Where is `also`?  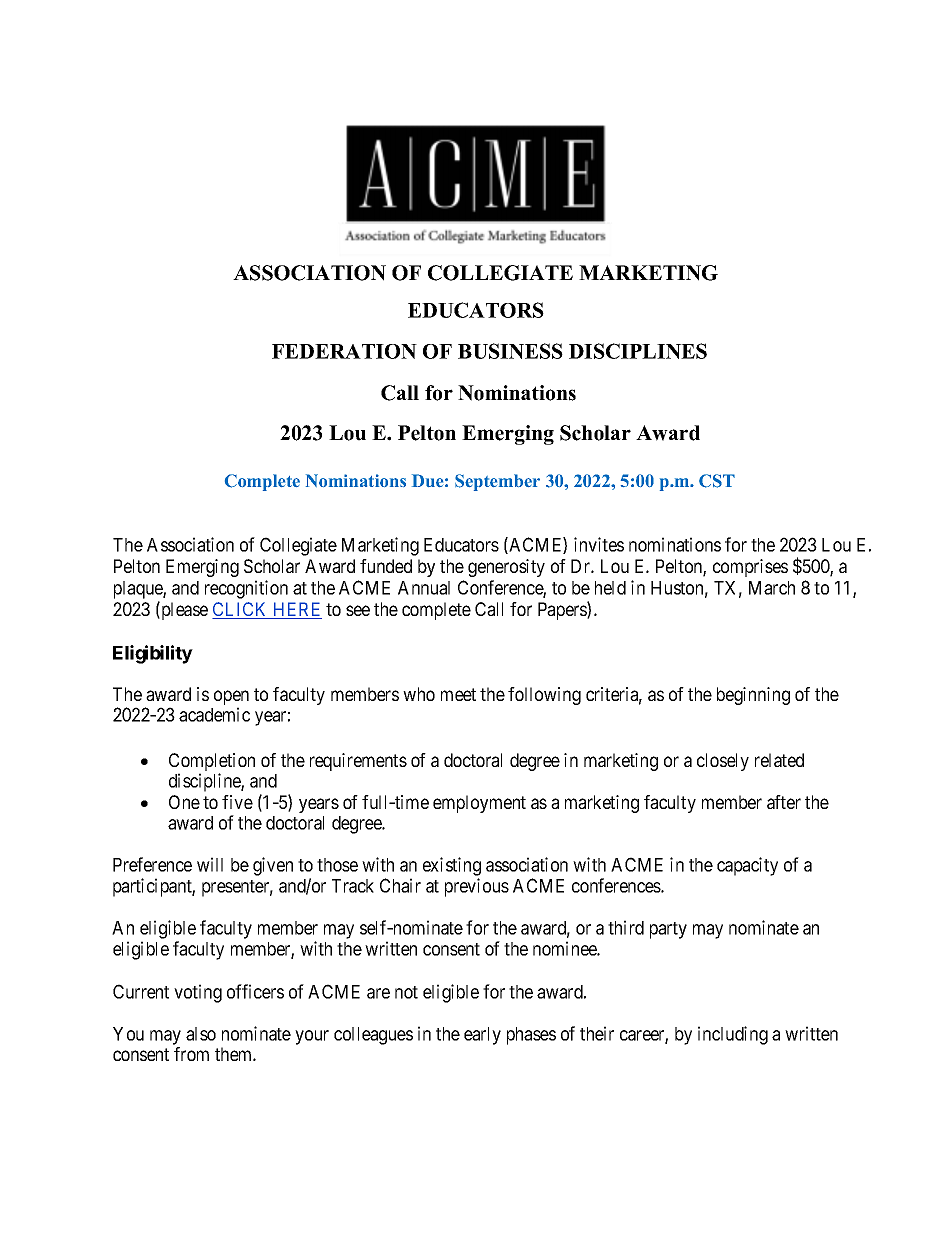 also is located at coordinates (201, 1034).
